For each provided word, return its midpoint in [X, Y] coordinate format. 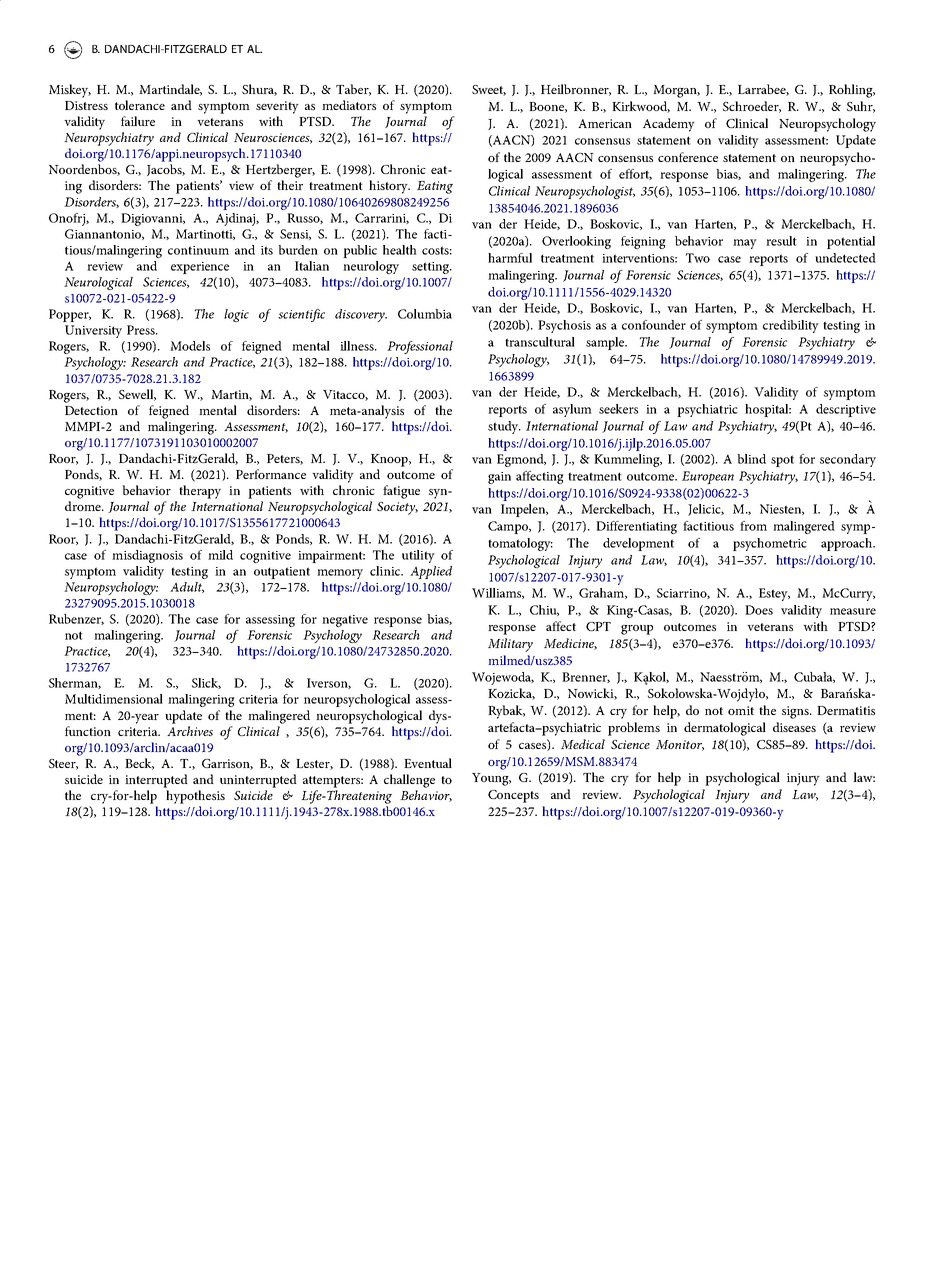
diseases [794, 727]
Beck [139, 764]
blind [751, 459]
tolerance [140, 105]
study [504, 427]
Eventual [428, 763]
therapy [200, 492]
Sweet [489, 90]
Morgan [676, 91]
